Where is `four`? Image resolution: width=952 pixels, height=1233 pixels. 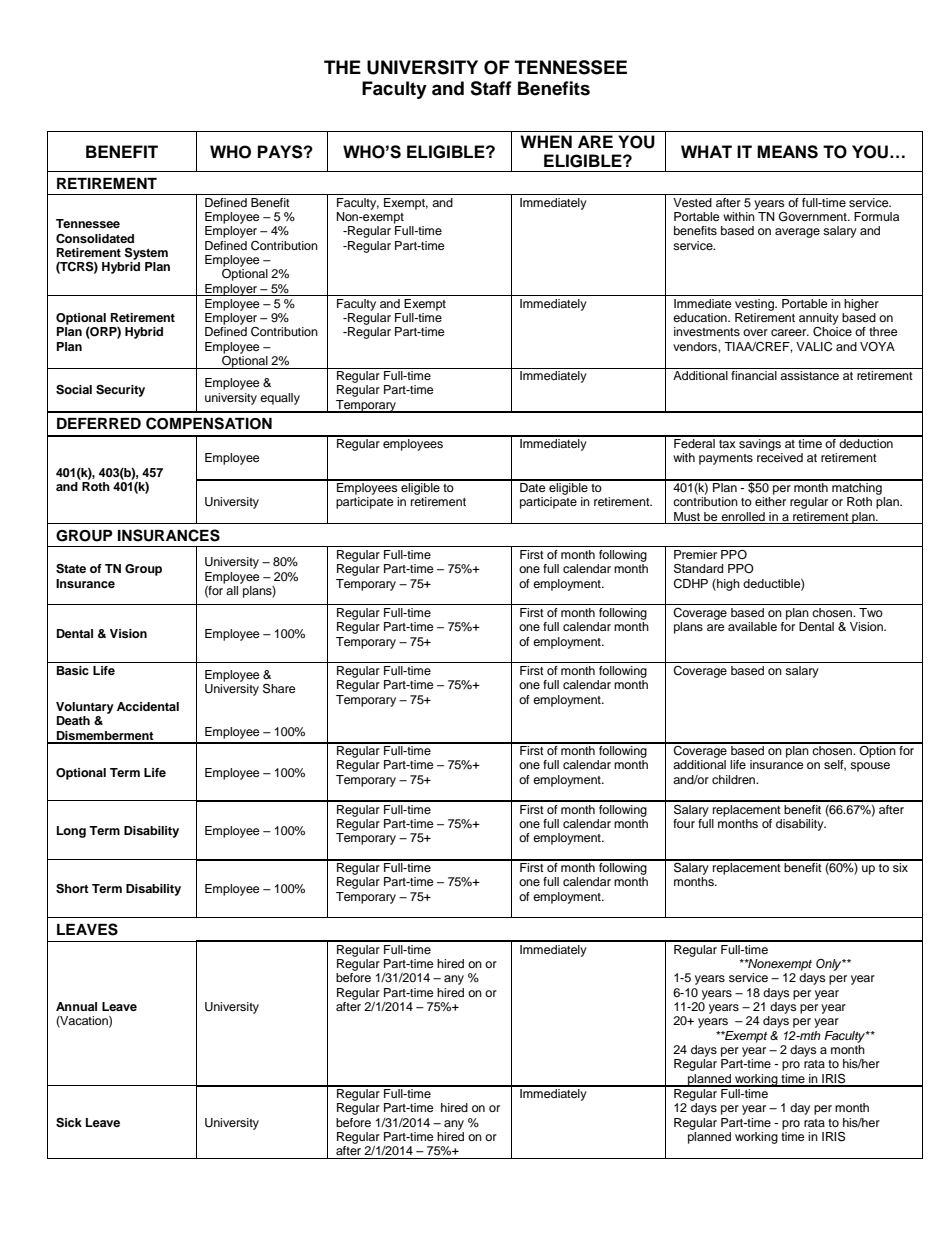
four is located at coordinates (684, 823).
